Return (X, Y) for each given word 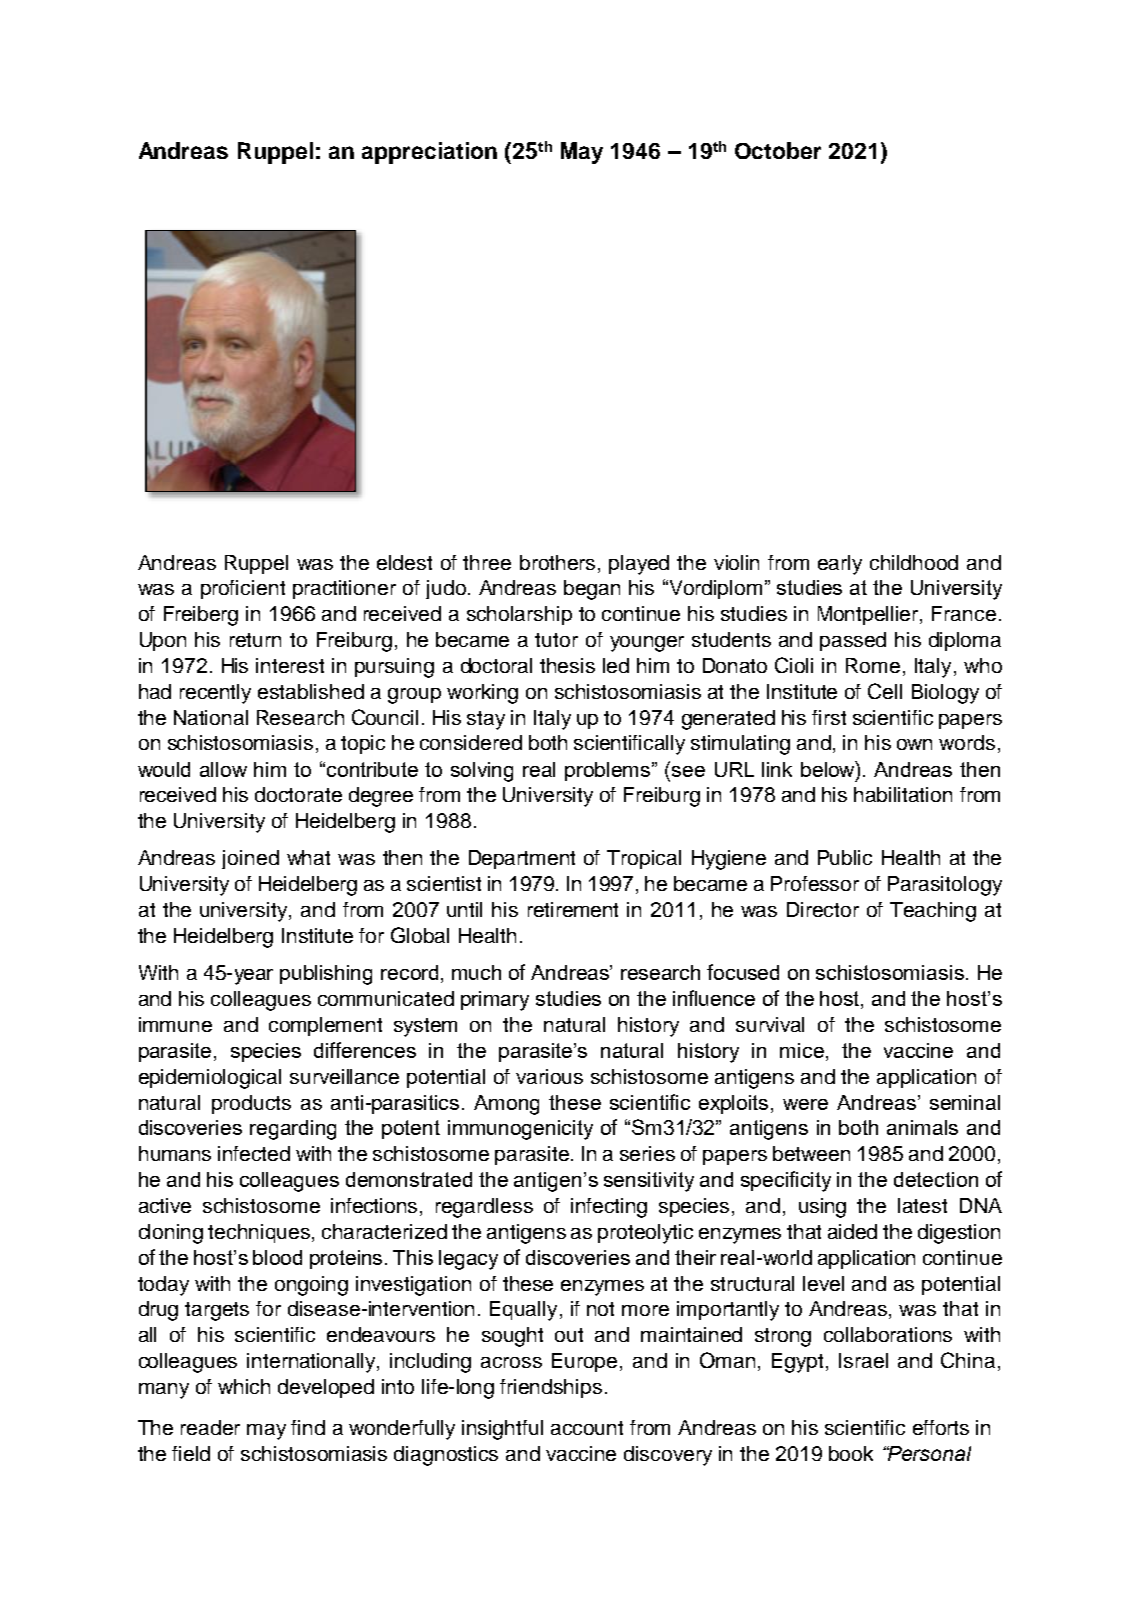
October (778, 150)
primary (495, 1001)
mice (802, 1050)
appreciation (429, 153)
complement (325, 1026)
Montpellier (869, 615)
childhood (914, 562)
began (592, 590)
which (244, 1386)
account (587, 1428)
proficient (243, 589)
